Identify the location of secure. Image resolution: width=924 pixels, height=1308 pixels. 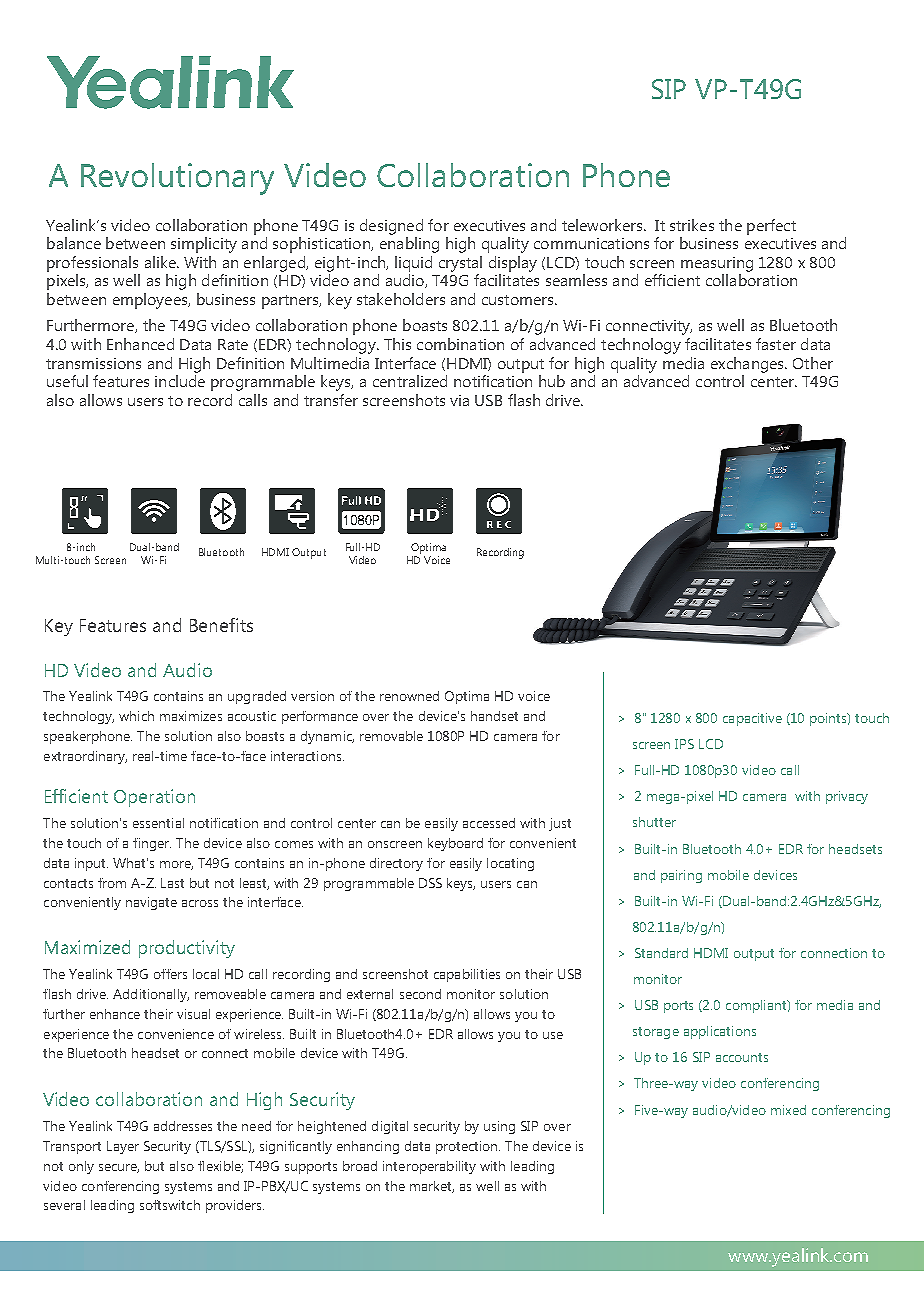
(119, 1168).
